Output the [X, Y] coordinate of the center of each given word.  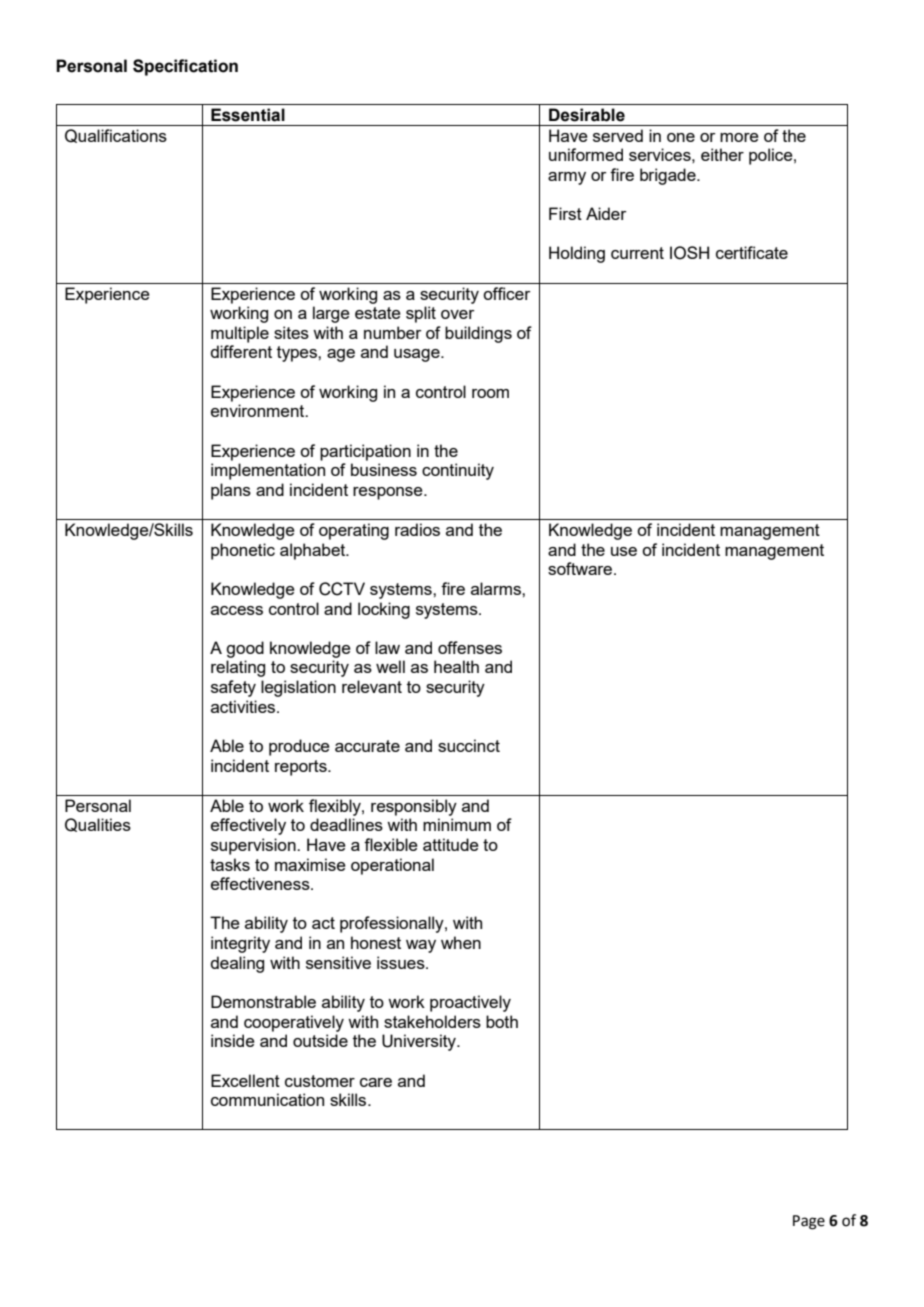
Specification [185, 67]
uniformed [586, 154]
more [739, 137]
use [624, 551]
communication [267, 1099]
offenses [470, 647]
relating [238, 668]
